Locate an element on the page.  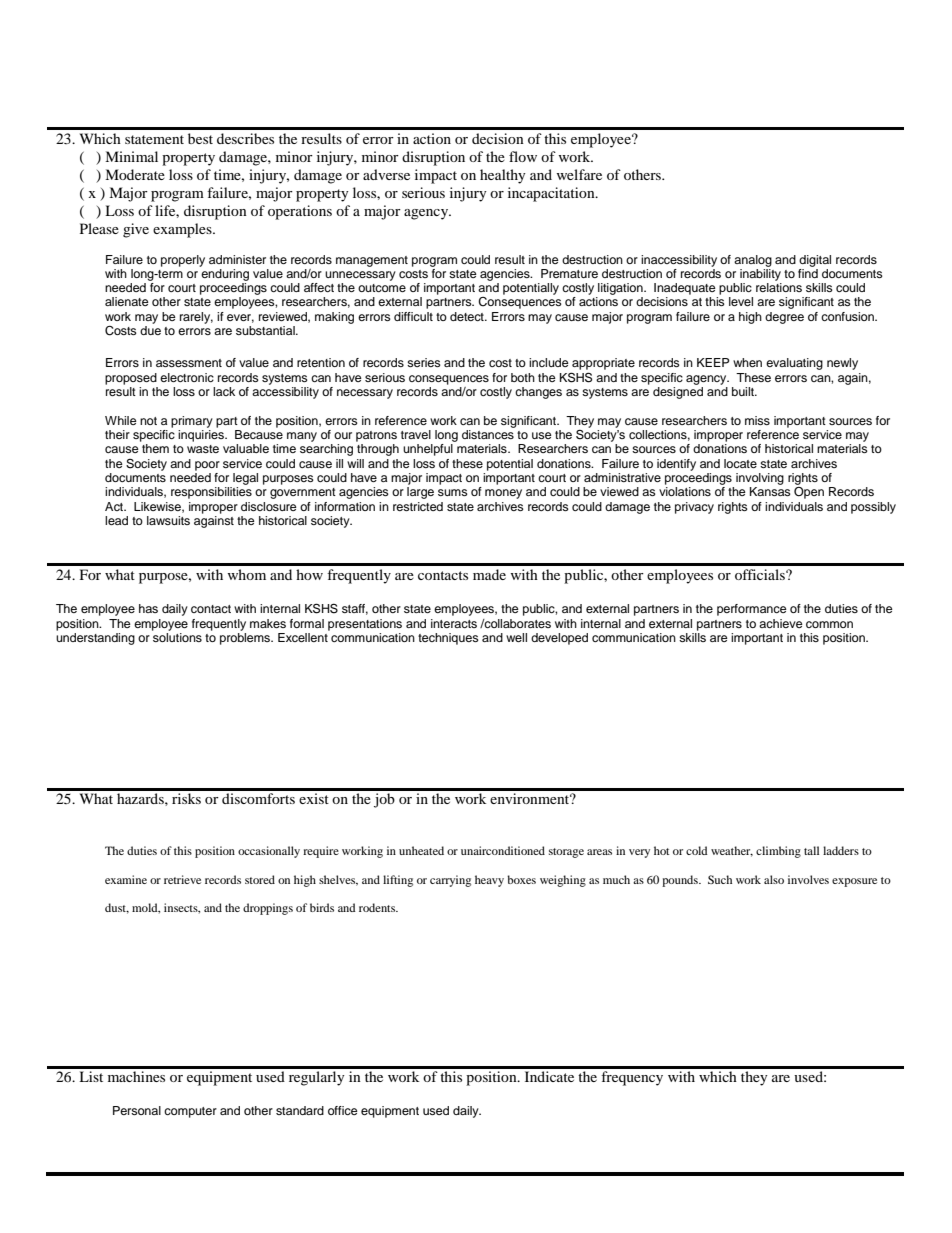
money is located at coordinates (503, 494).
